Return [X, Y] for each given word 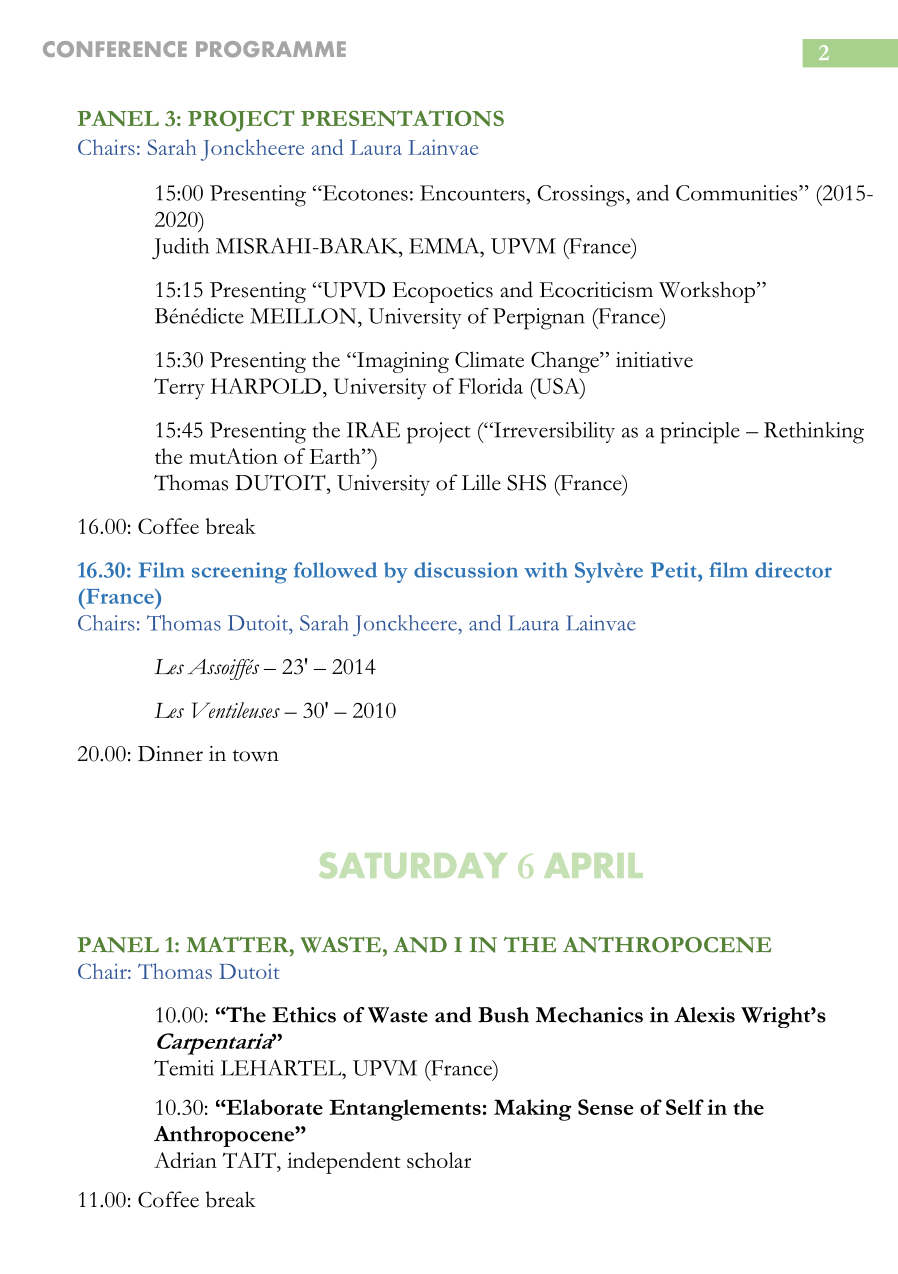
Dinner [170, 754]
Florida [490, 386]
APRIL [593, 865]
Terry [179, 389]
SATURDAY [413, 865]
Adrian [185, 1160]
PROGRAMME [271, 49]
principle [700, 433]
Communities [738, 193]
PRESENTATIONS [402, 118]
